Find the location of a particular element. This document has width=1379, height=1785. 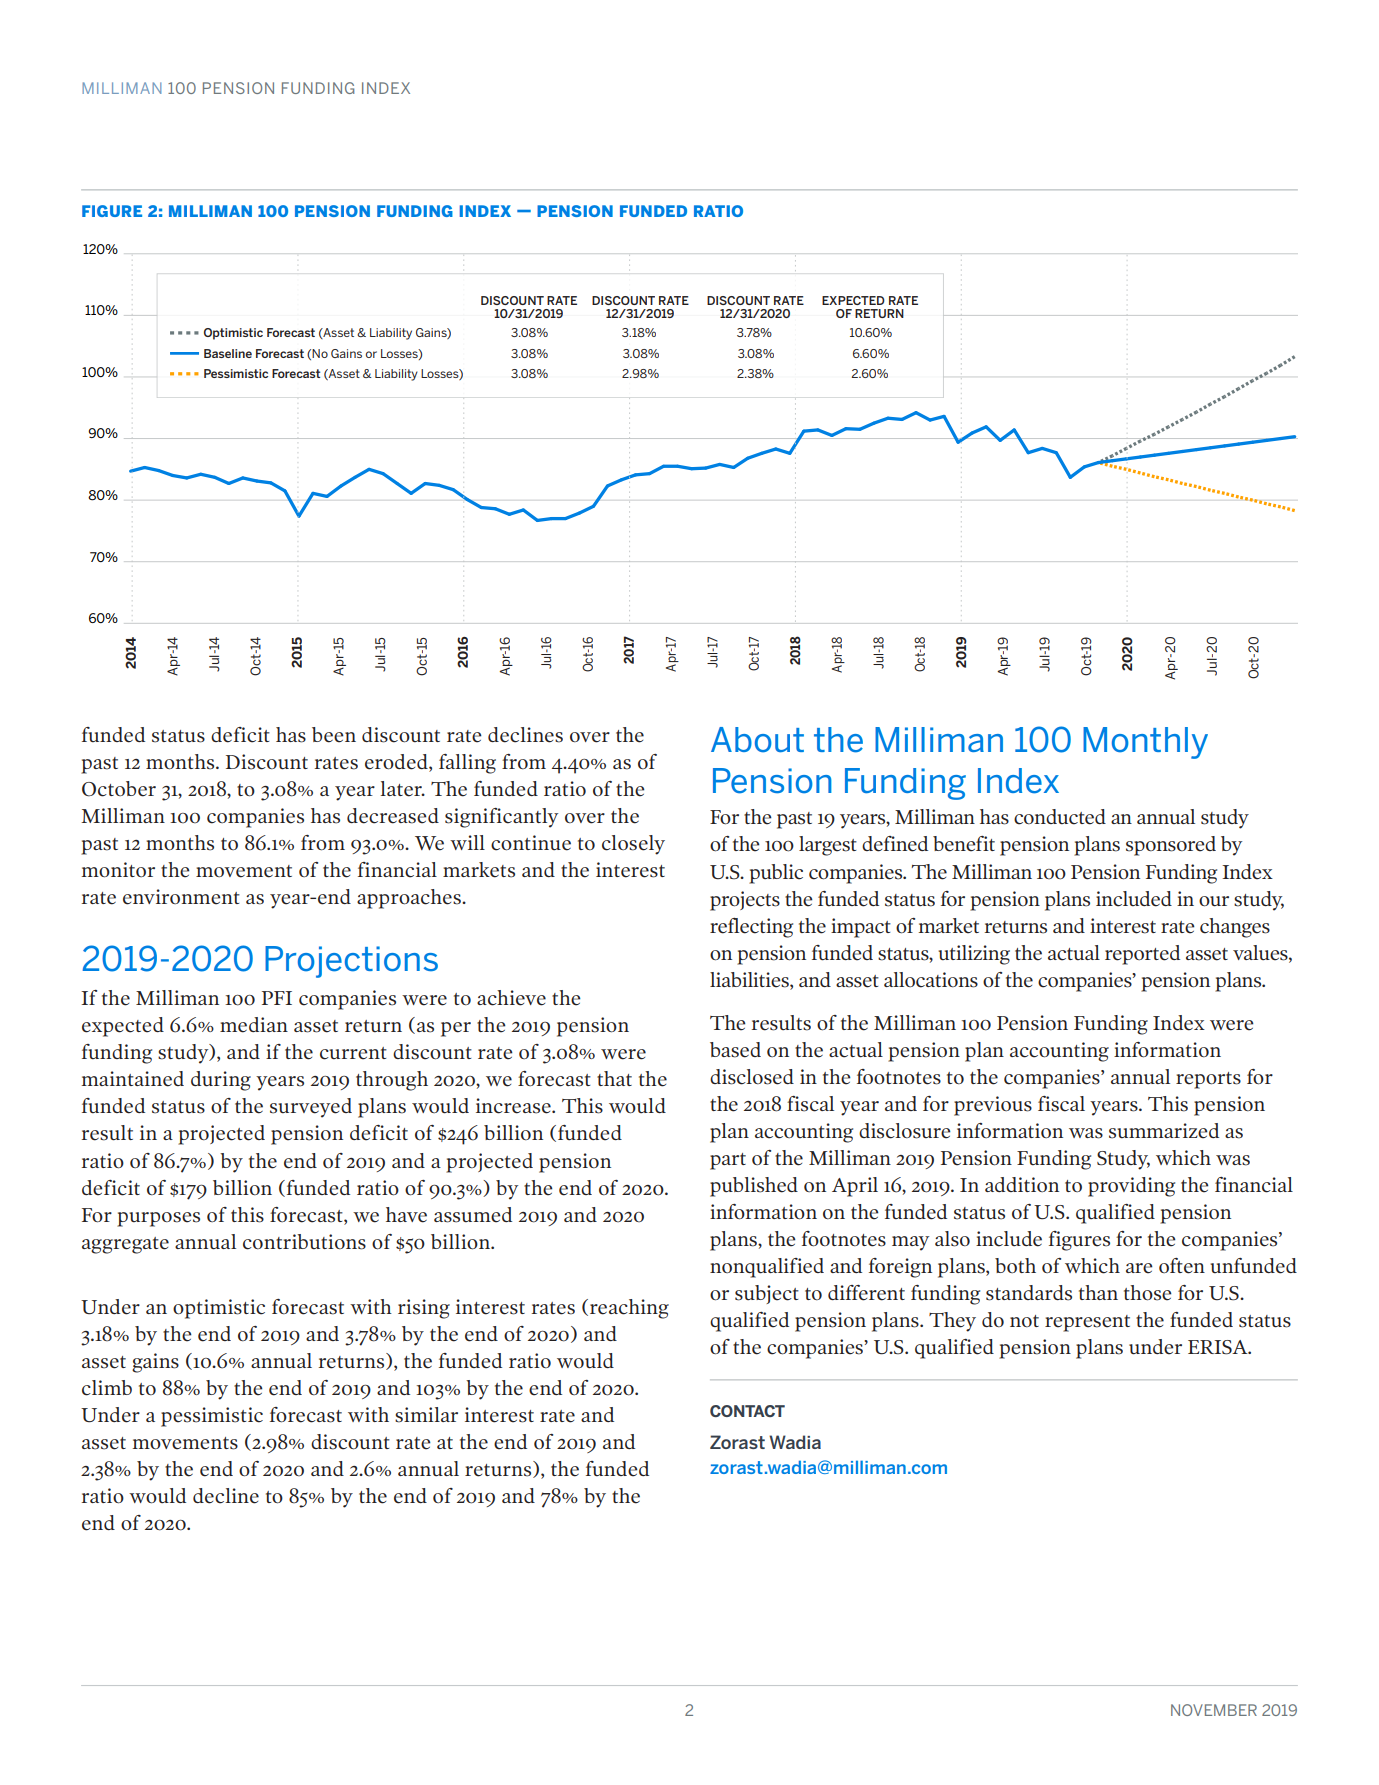

are is located at coordinates (1139, 1268).
